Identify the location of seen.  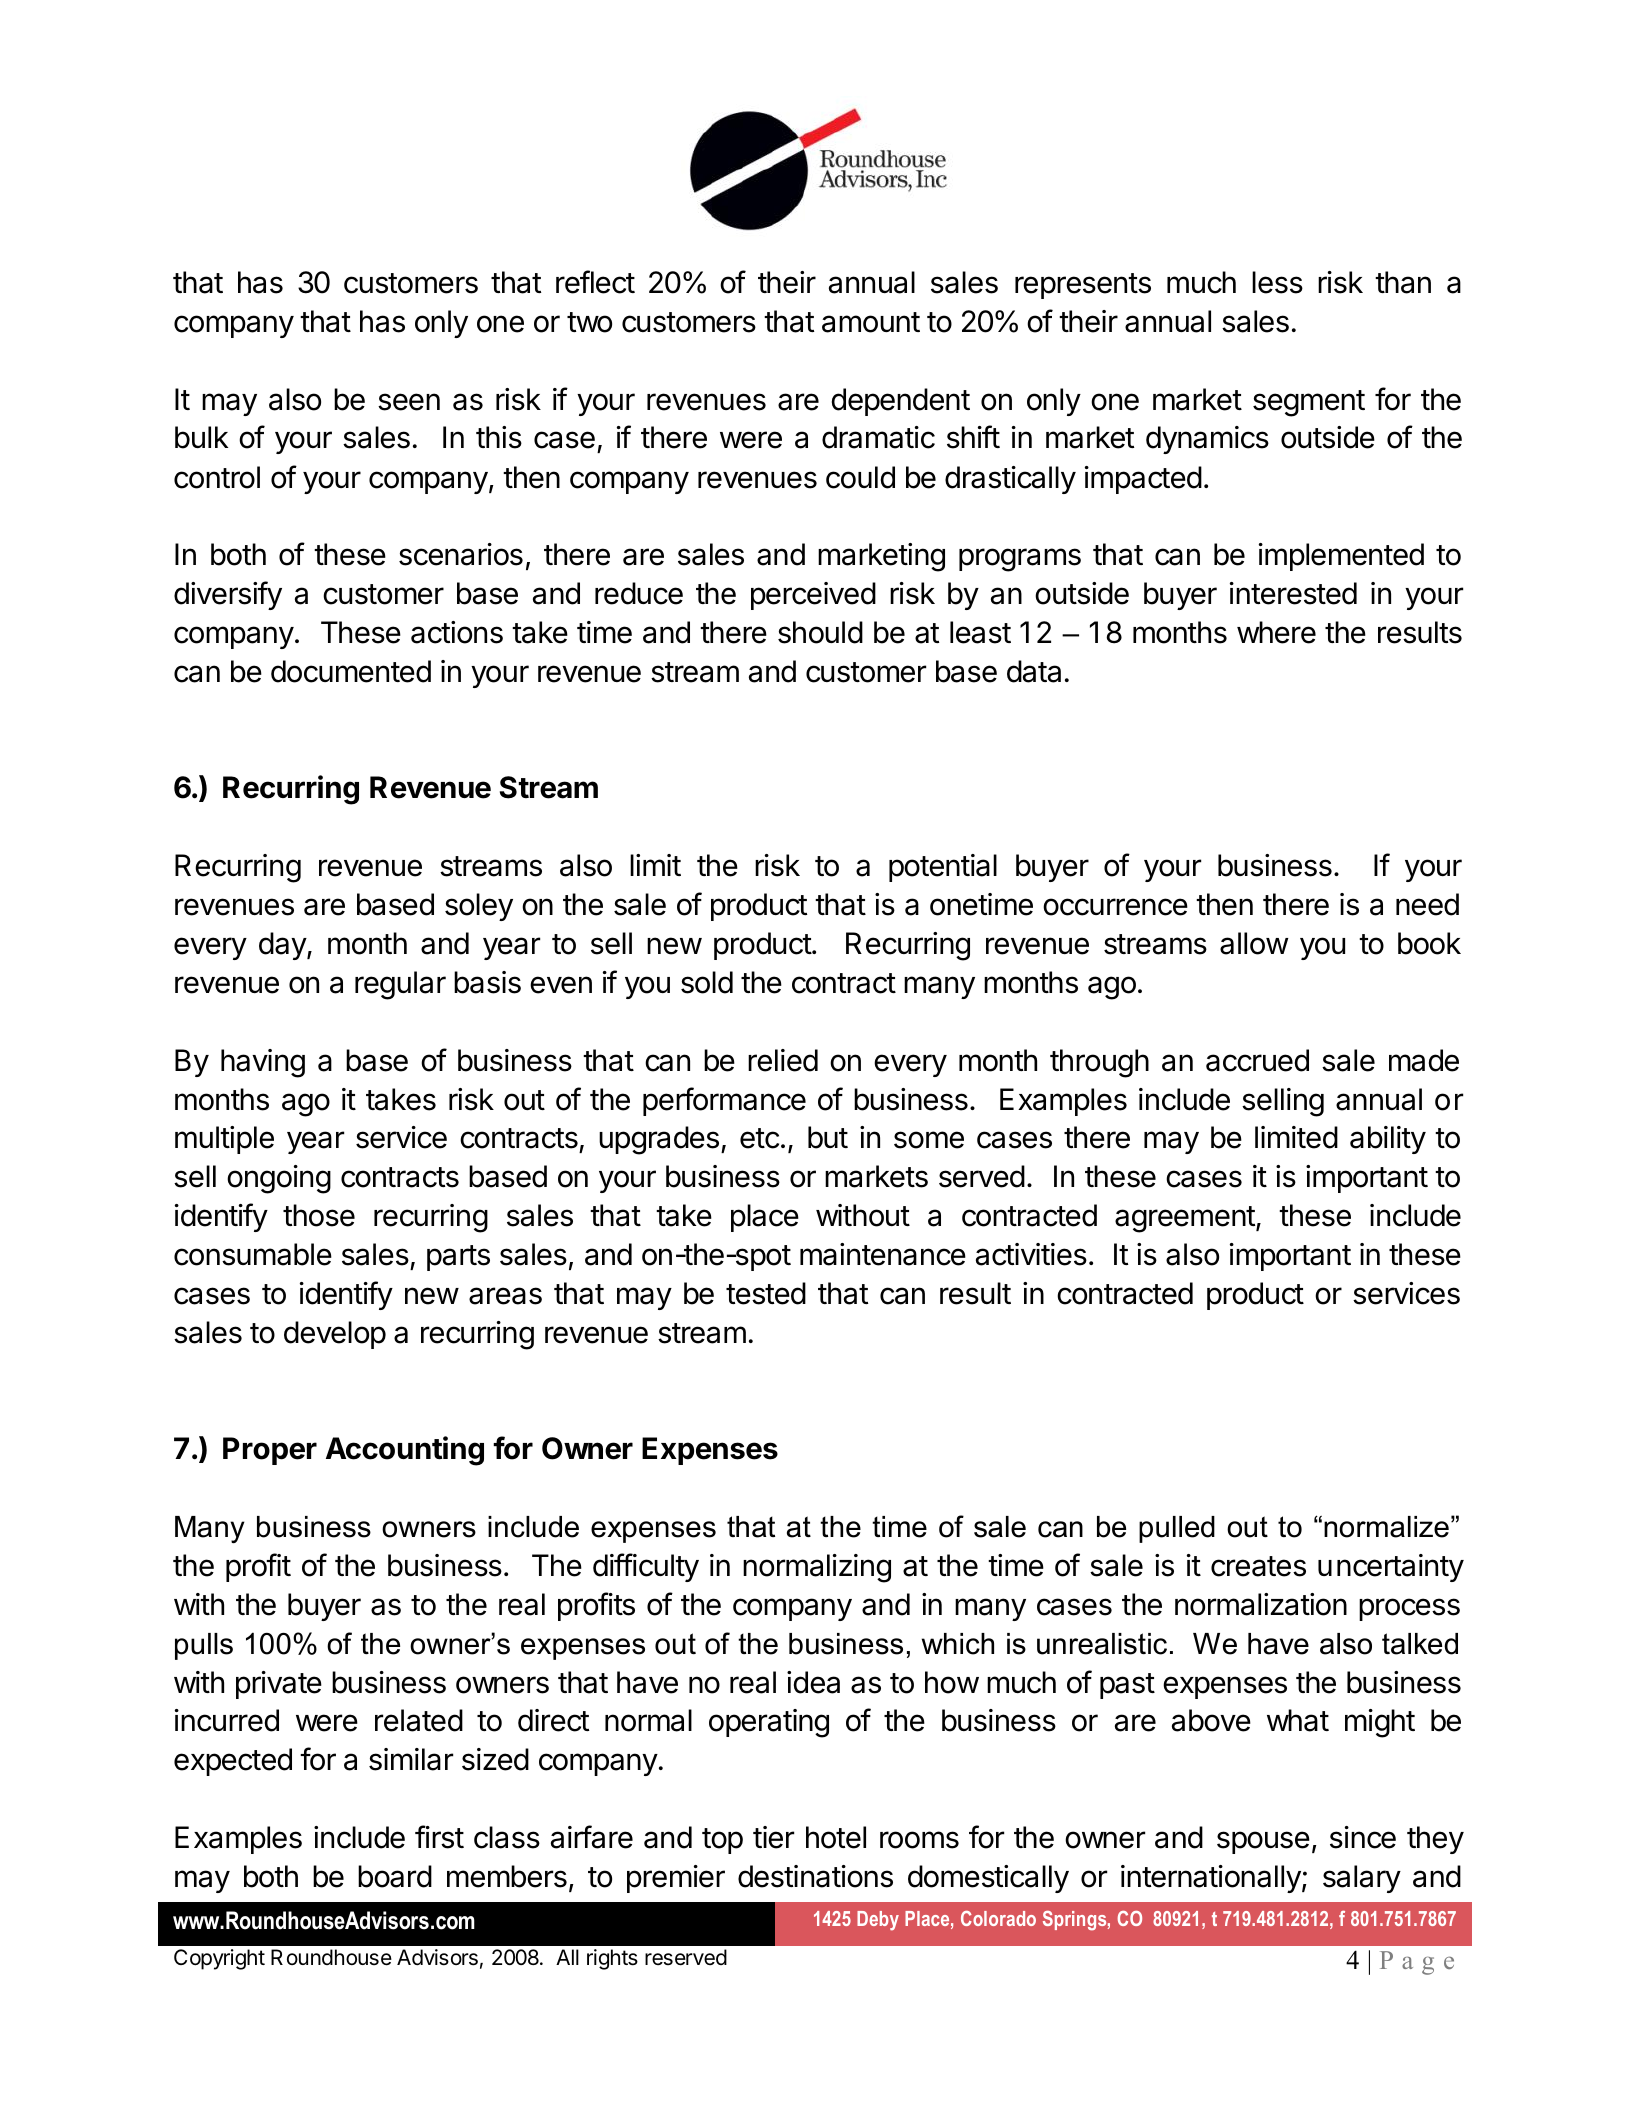
(409, 402).
